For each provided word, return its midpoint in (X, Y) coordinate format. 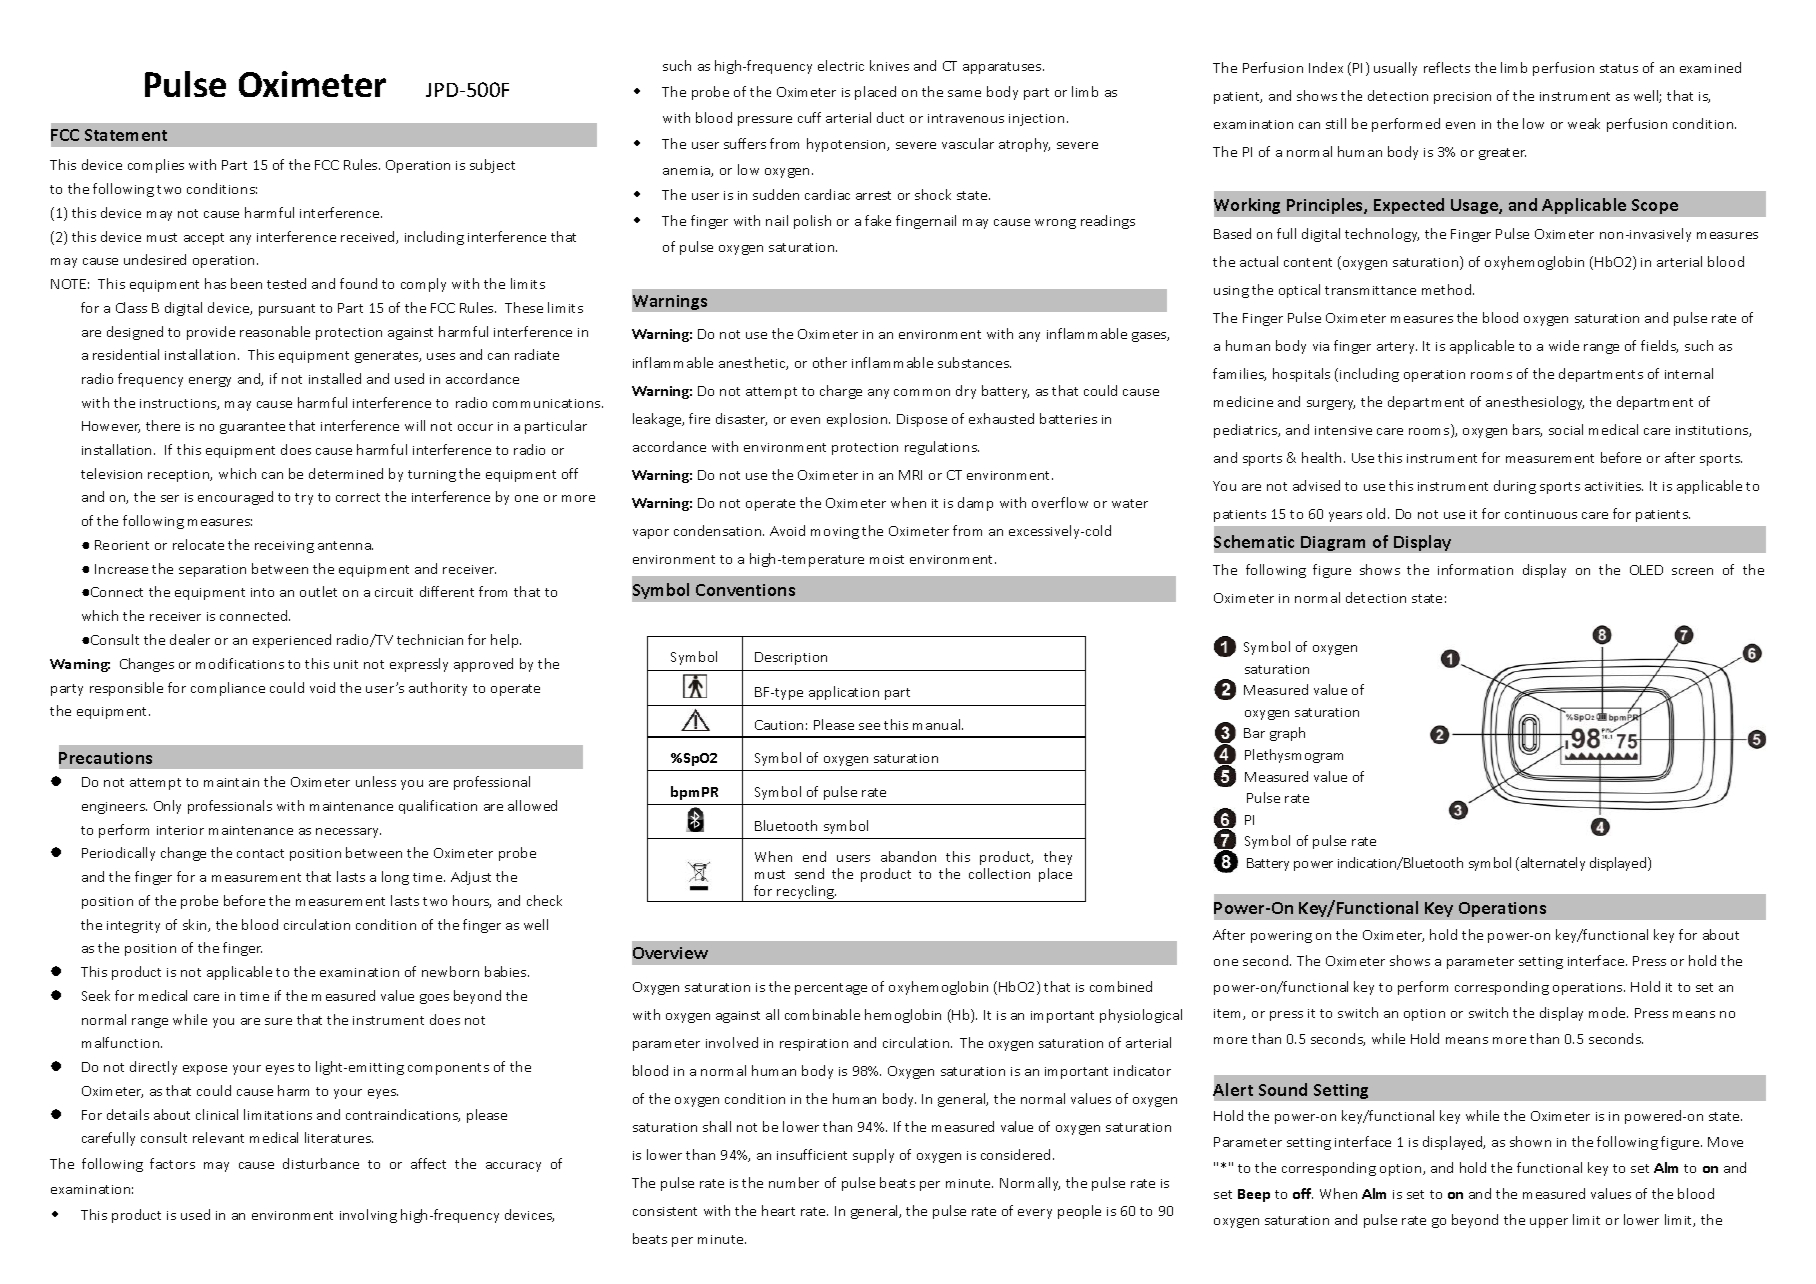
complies (156, 166)
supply (873, 1156)
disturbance (321, 1163)
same (964, 93)
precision (1462, 98)
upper (1549, 1223)
